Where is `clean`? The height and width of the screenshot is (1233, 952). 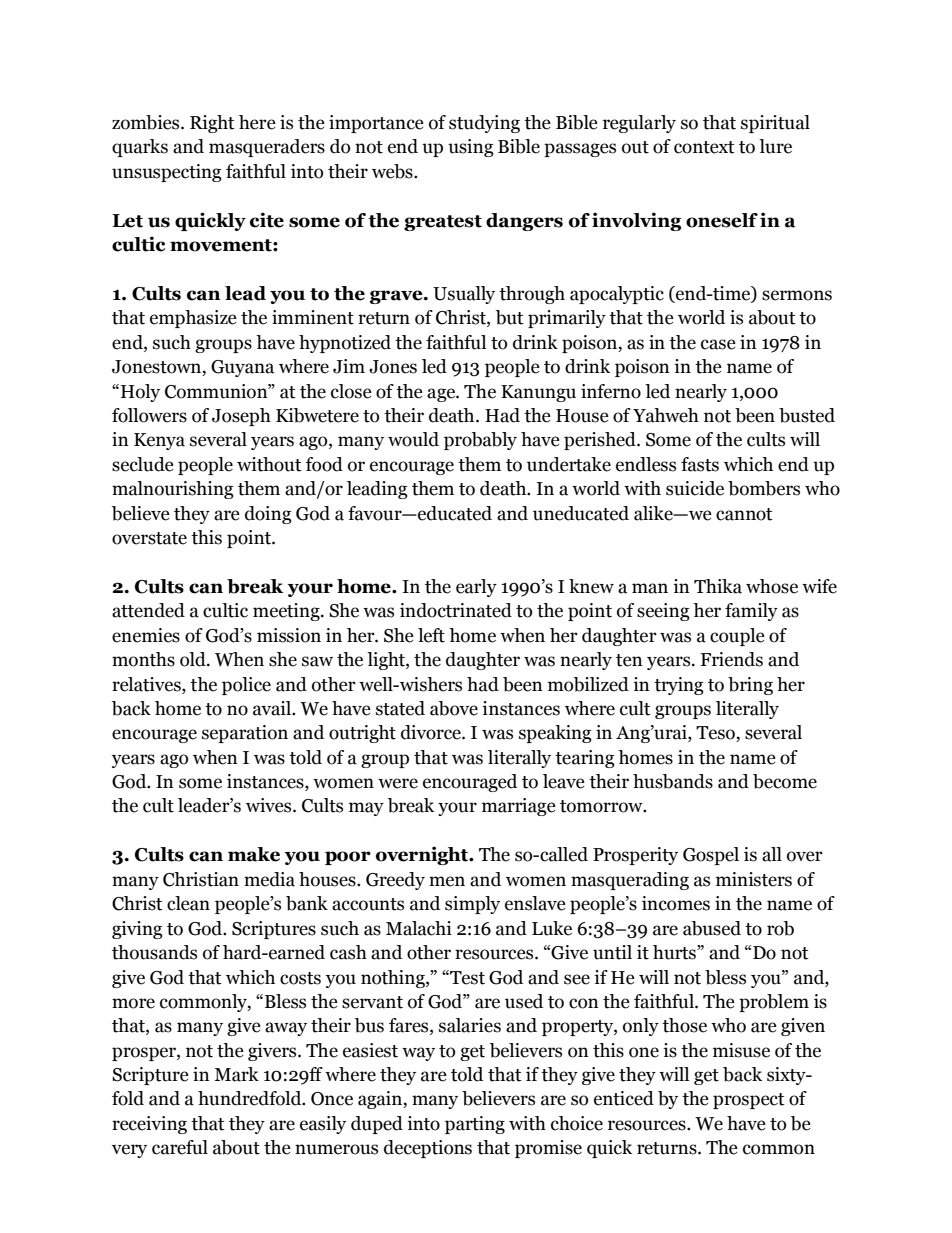 clean is located at coordinates (188, 903).
